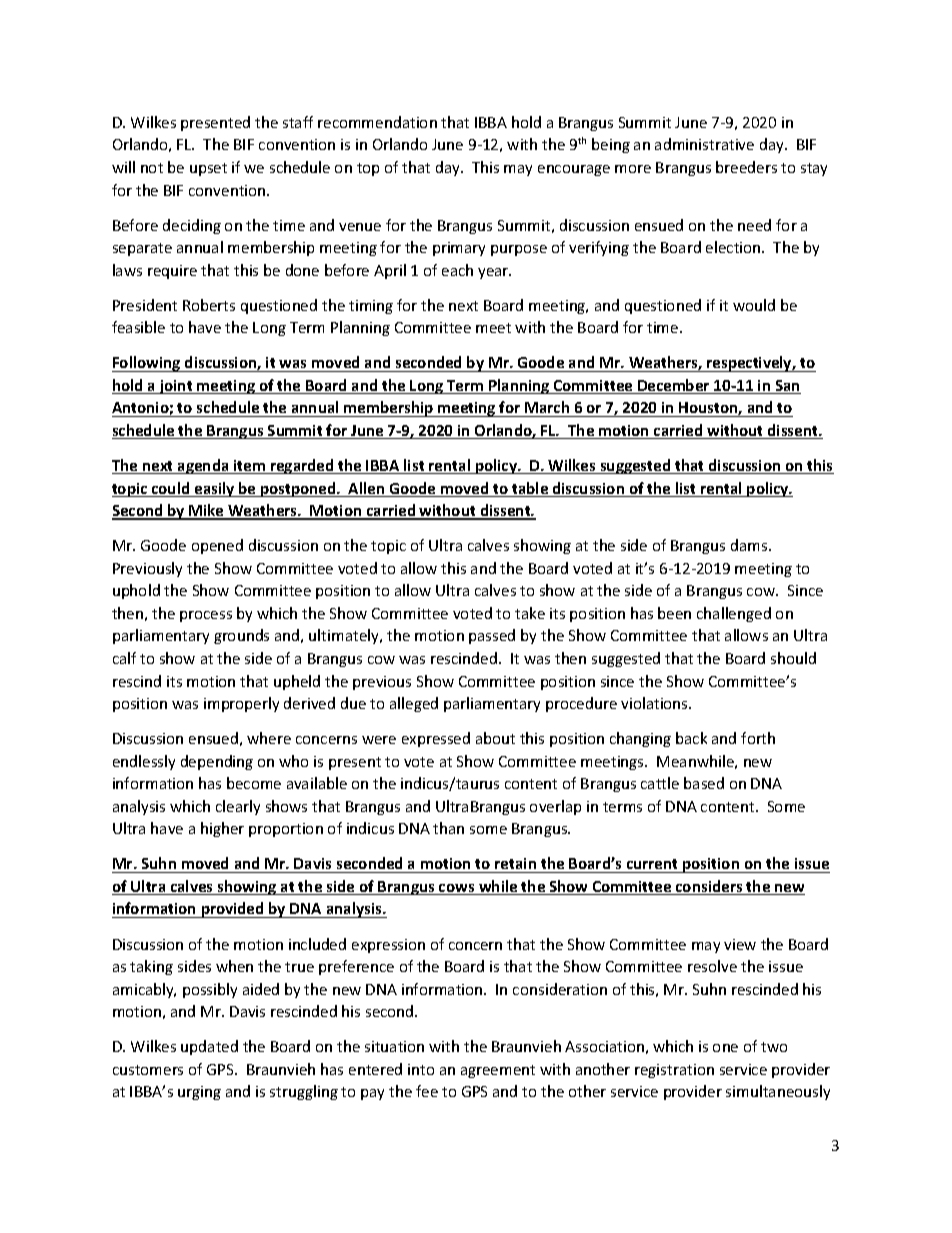 This page has height=1233, width=952. What do you see at coordinates (652, 866) in the page?
I see `current` at bounding box center [652, 866].
